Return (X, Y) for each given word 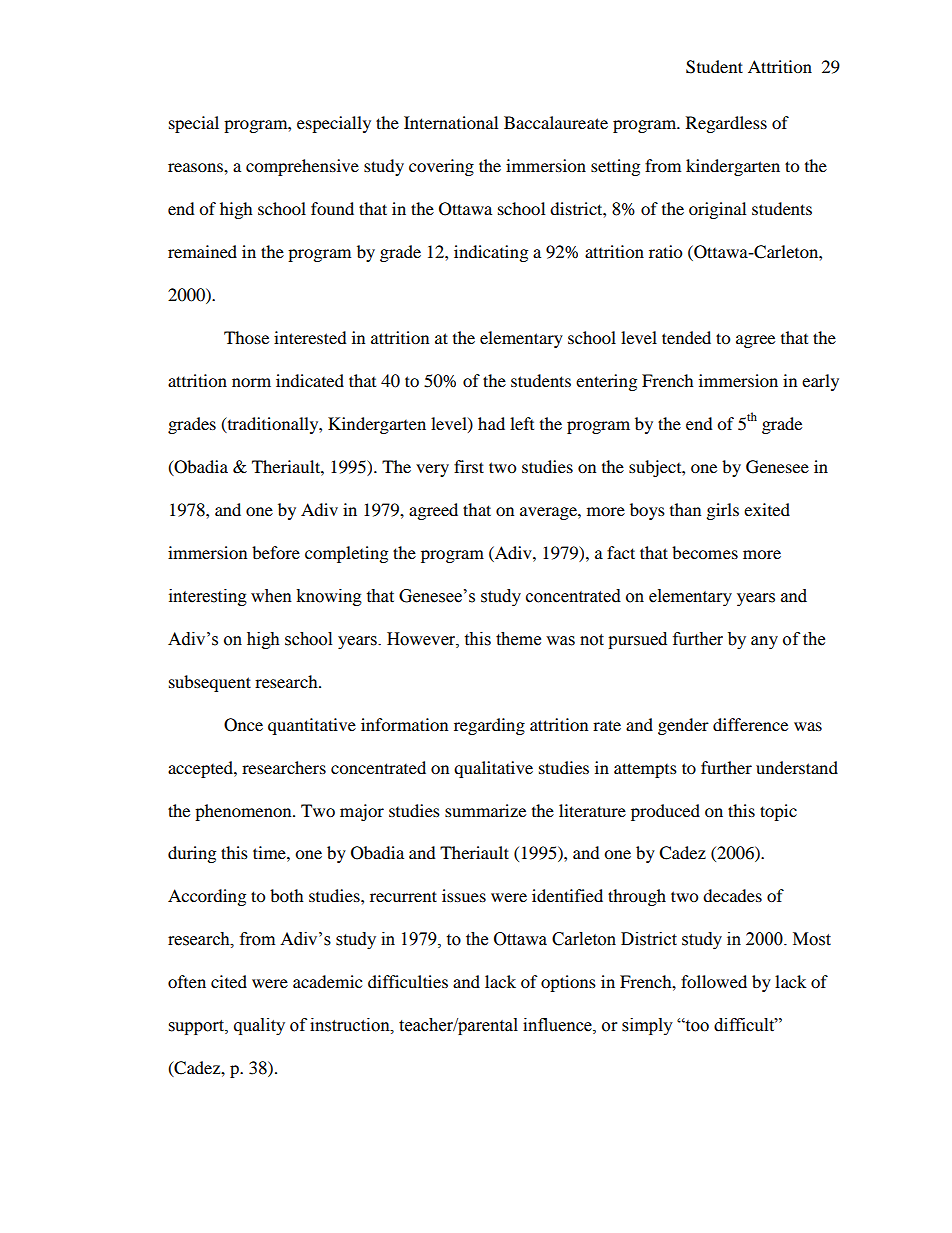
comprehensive (302, 167)
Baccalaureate (556, 122)
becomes (705, 552)
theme (518, 639)
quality (259, 1026)
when (271, 596)
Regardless (726, 124)
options (568, 983)
